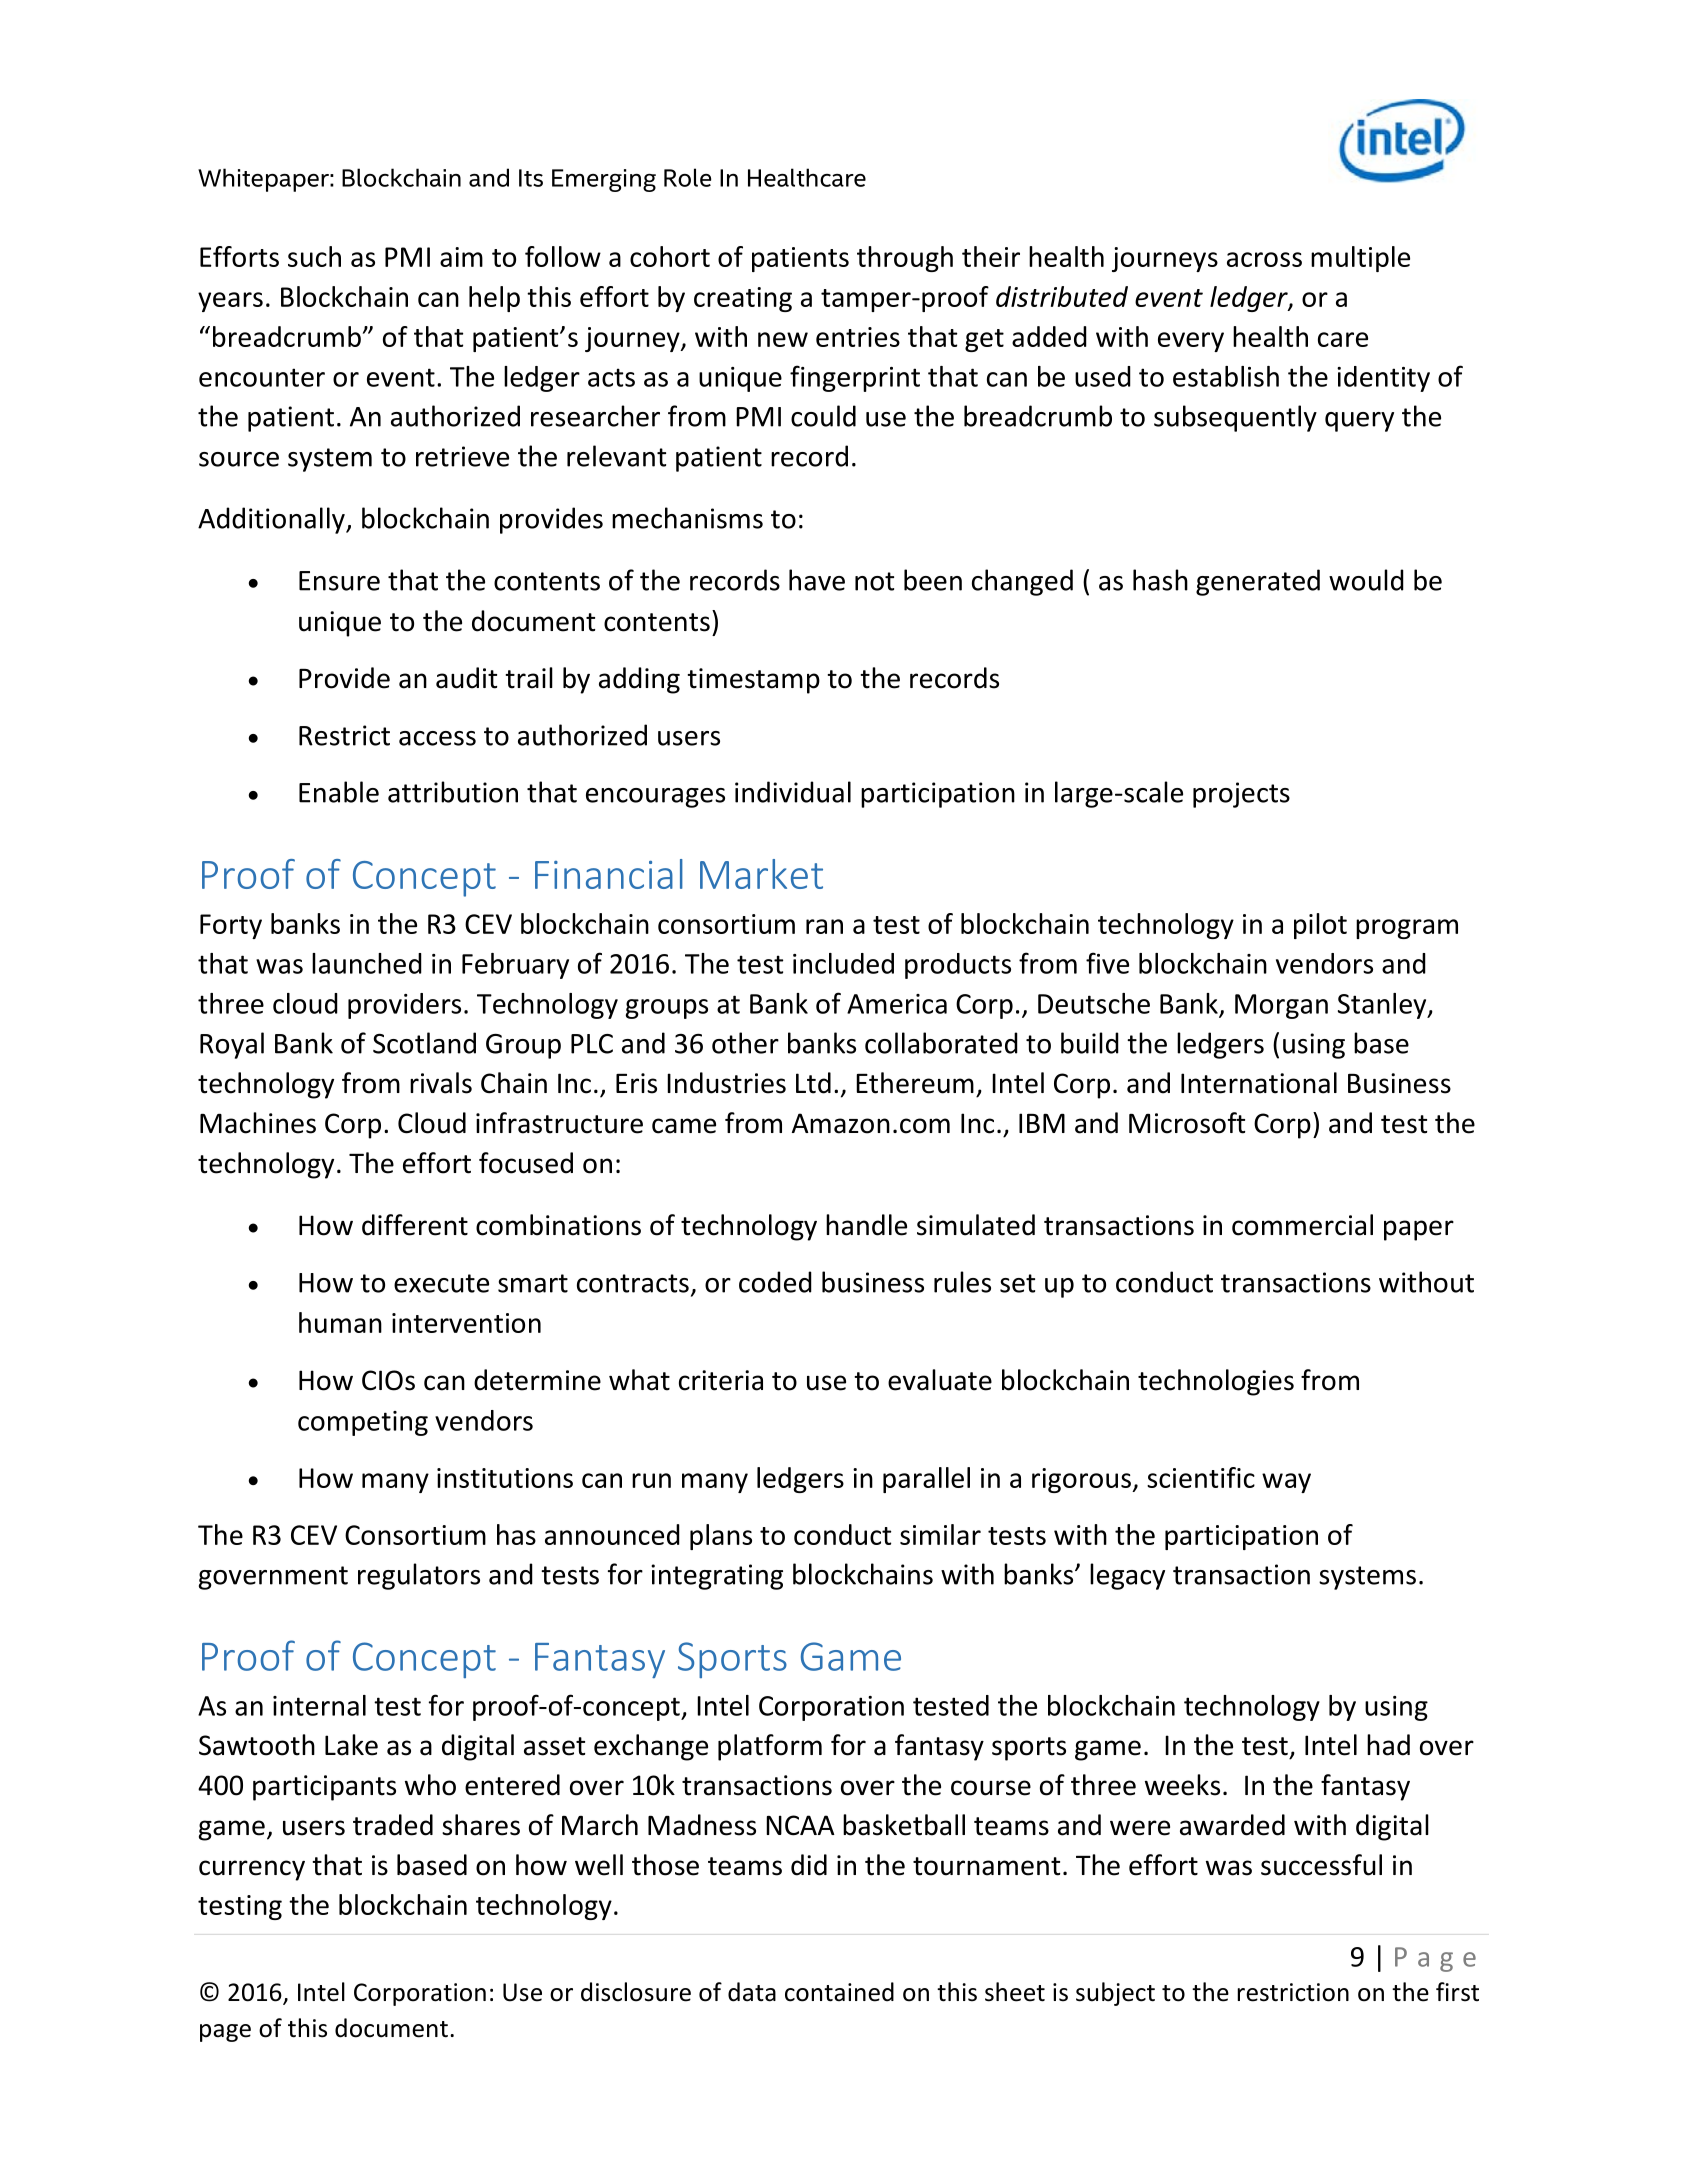  I want to click on commercial, so click(1302, 1225).
